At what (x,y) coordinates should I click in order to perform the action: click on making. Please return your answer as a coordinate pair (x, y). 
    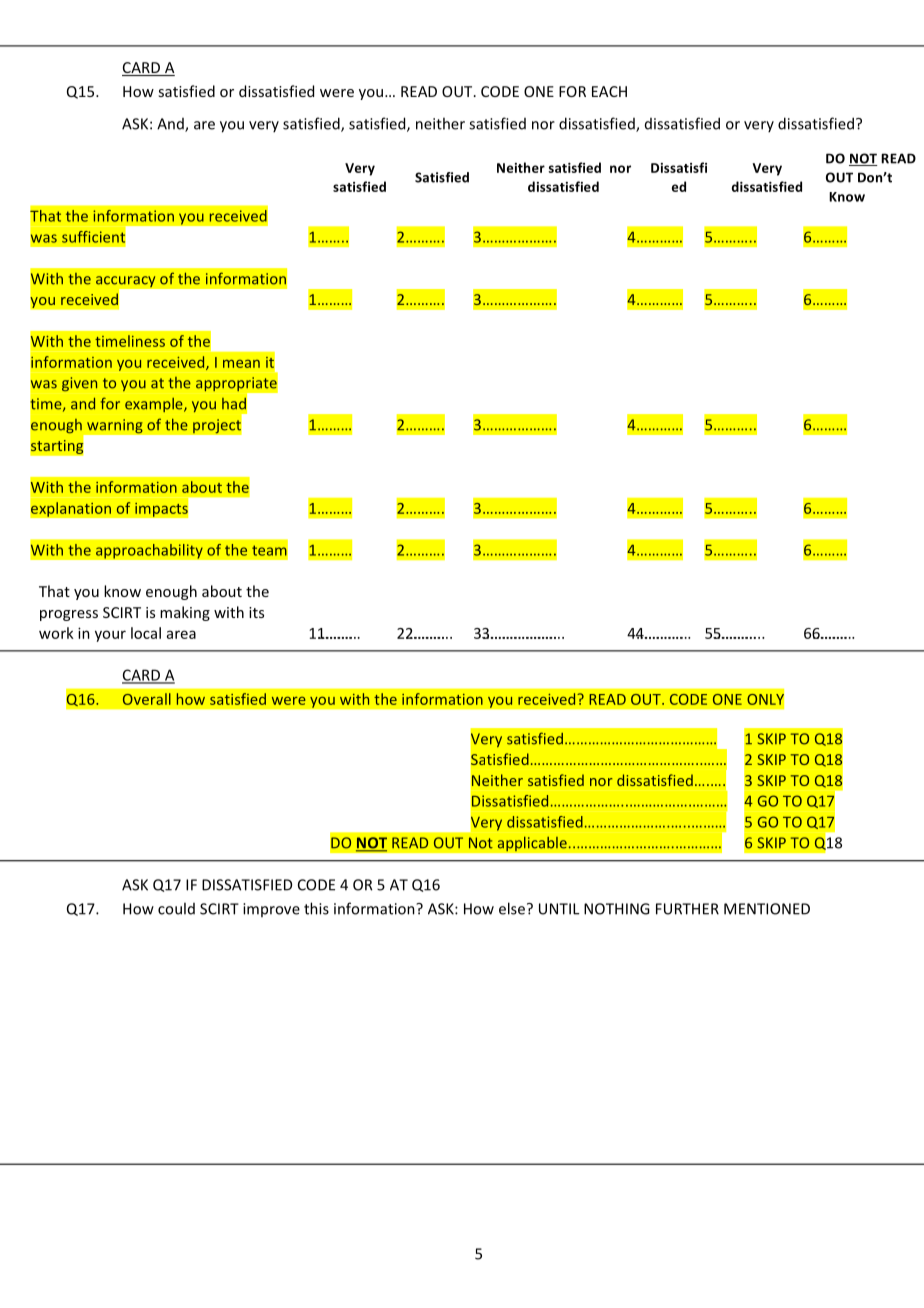
    Looking at the image, I should click on (185, 613).
